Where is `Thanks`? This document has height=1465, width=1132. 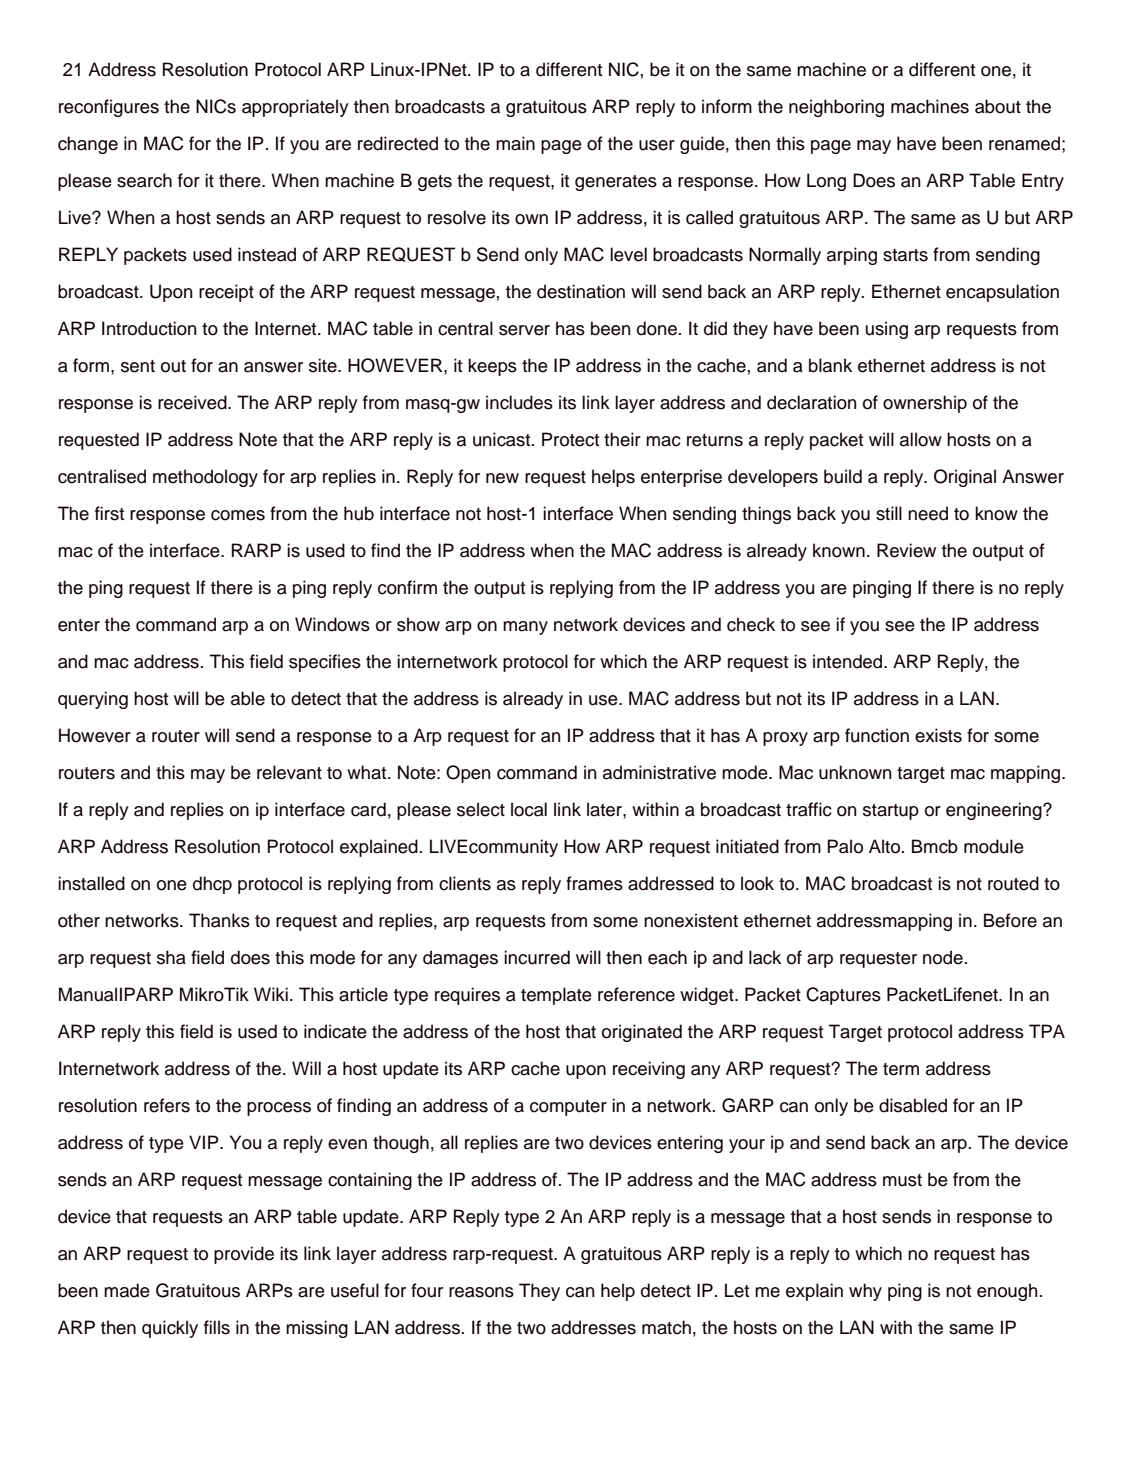
Thanks is located at coordinates (219, 920).
